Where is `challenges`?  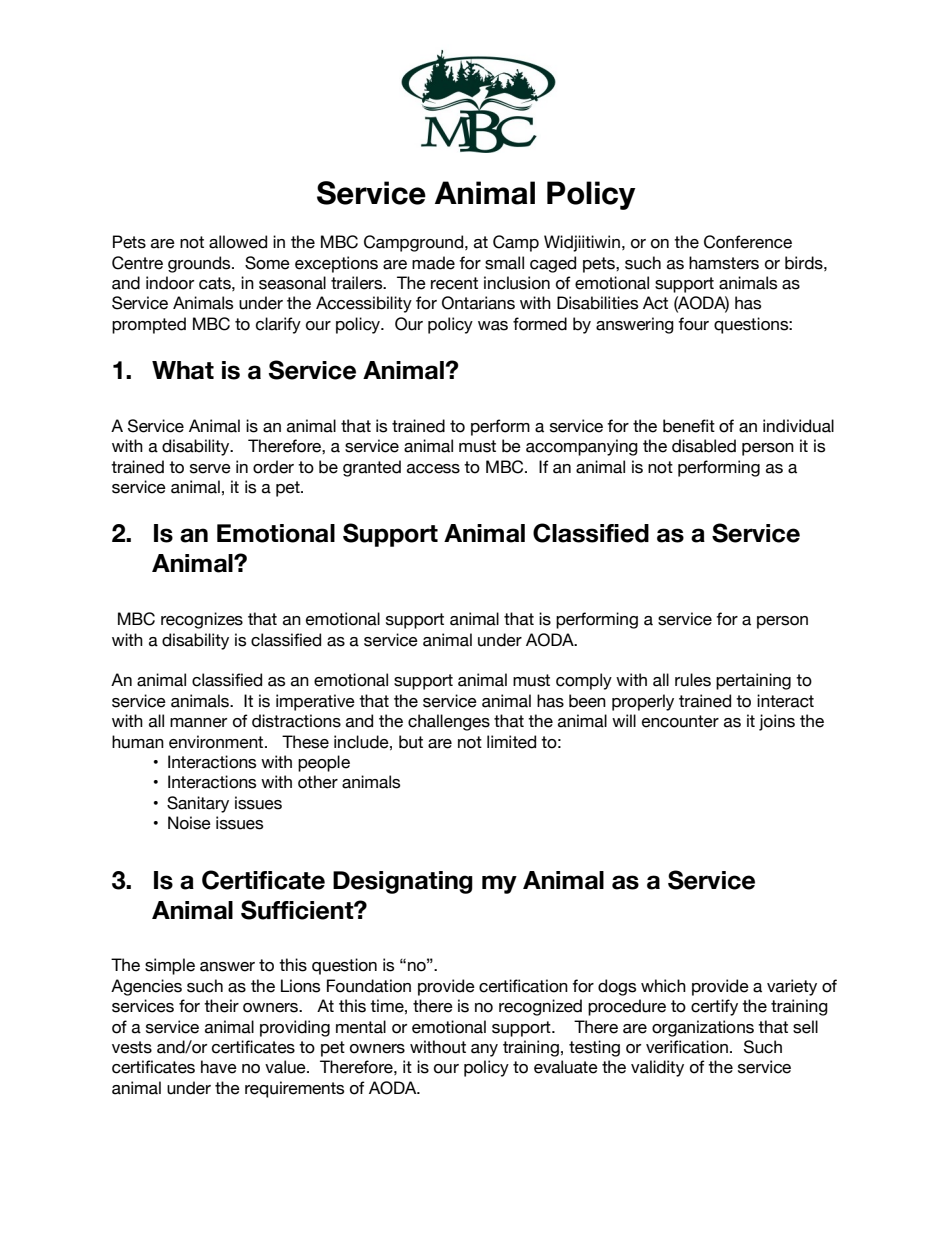
challenges is located at coordinates (449, 722).
